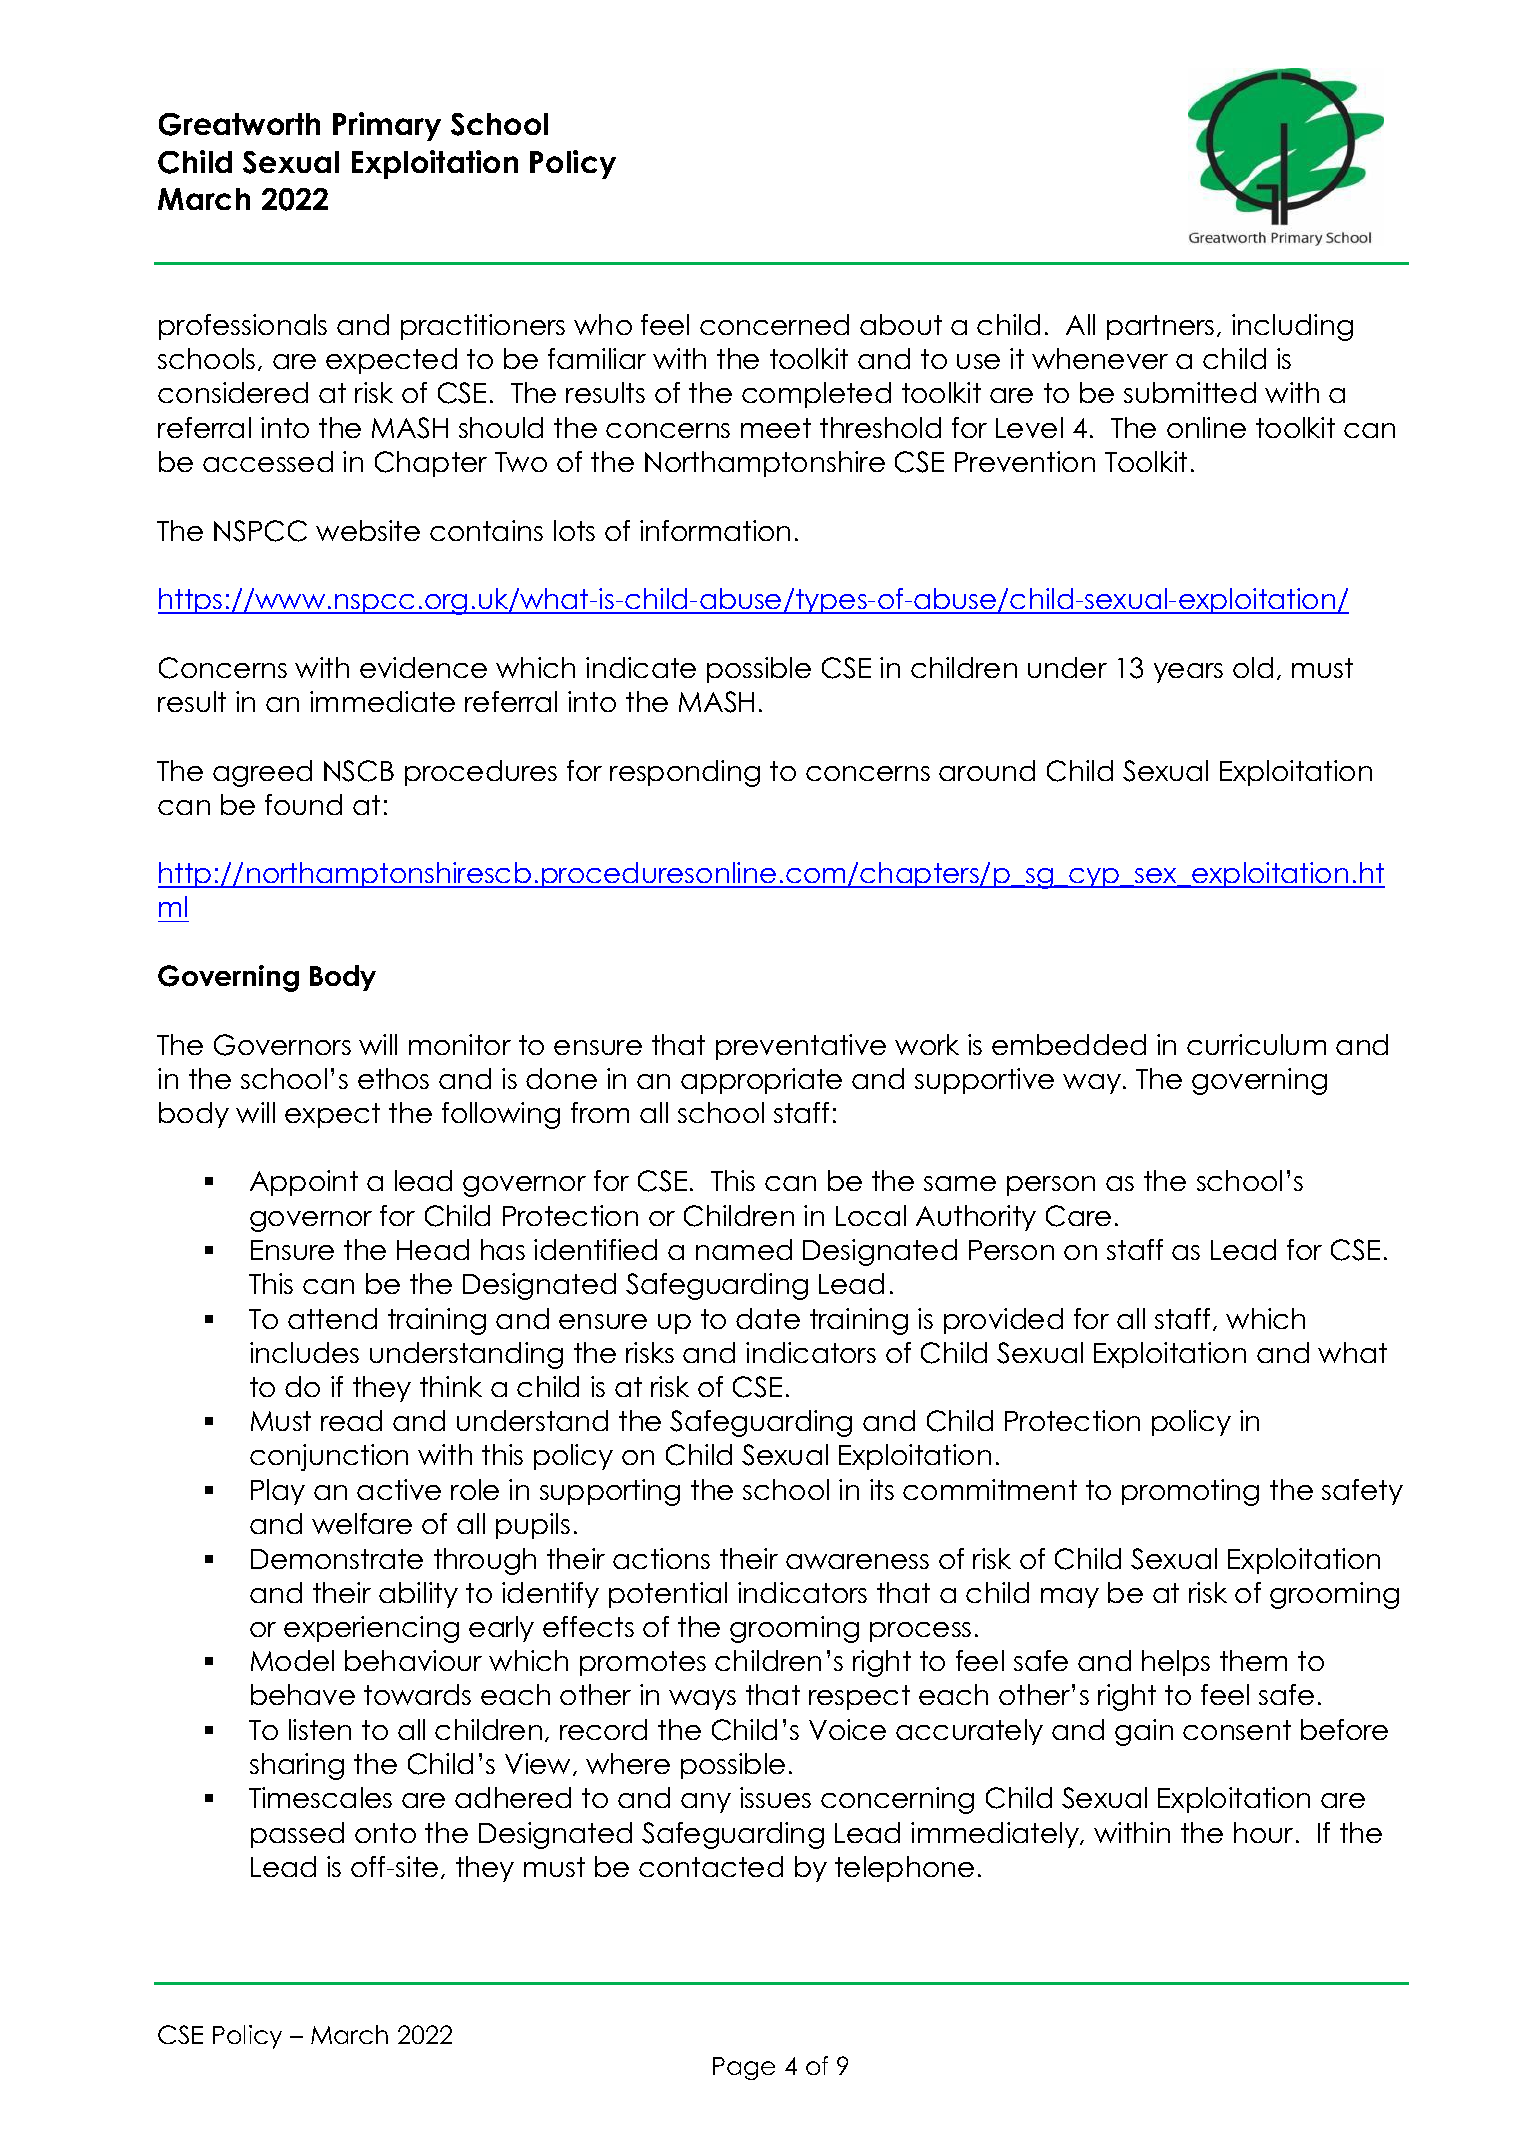  What do you see at coordinates (393, 1078) in the screenshot?
I see `ethos` at bounding box center [393, 1078].
